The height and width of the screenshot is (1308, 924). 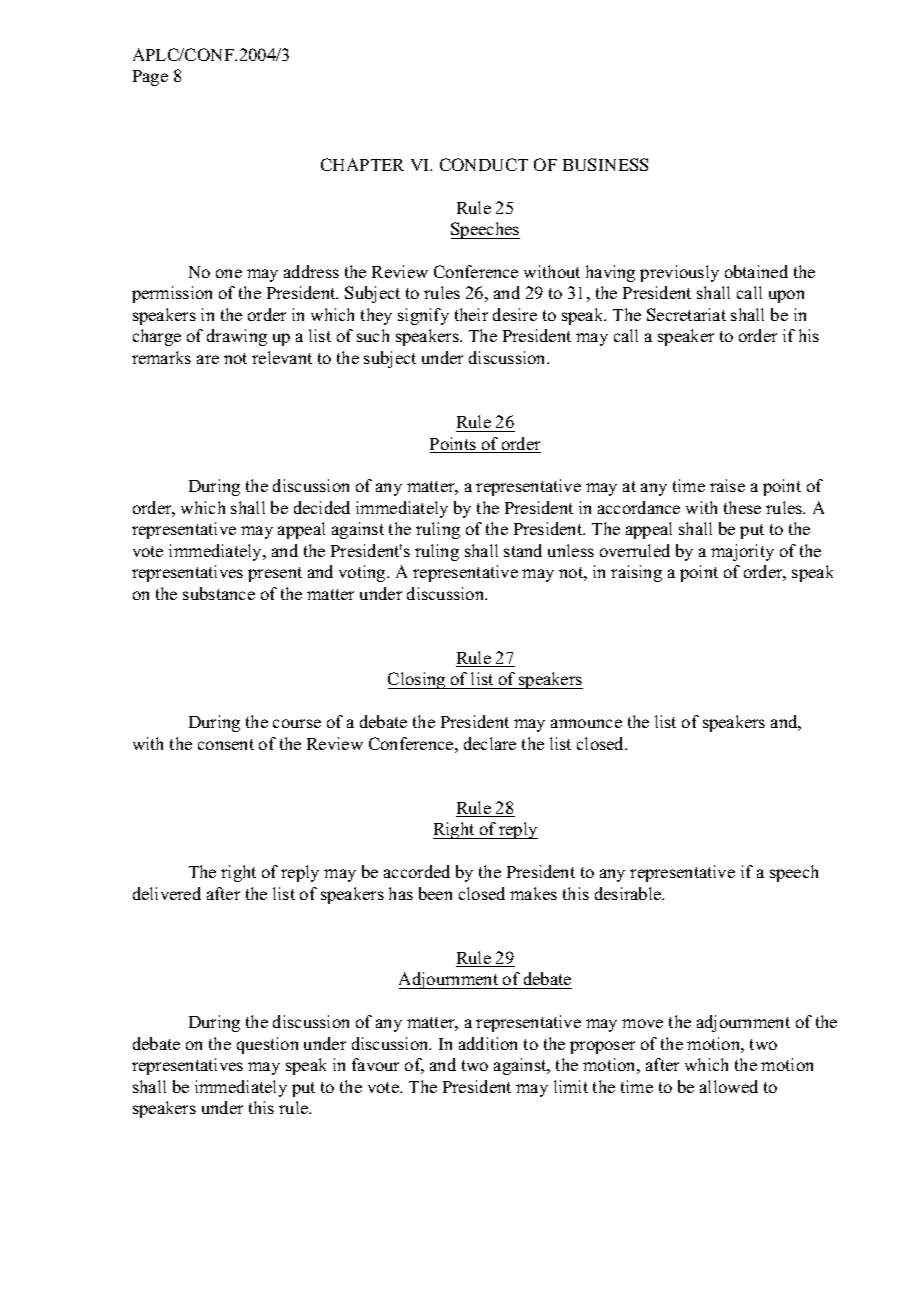 I want to click on allowed, so click(x=729, y=1086).
